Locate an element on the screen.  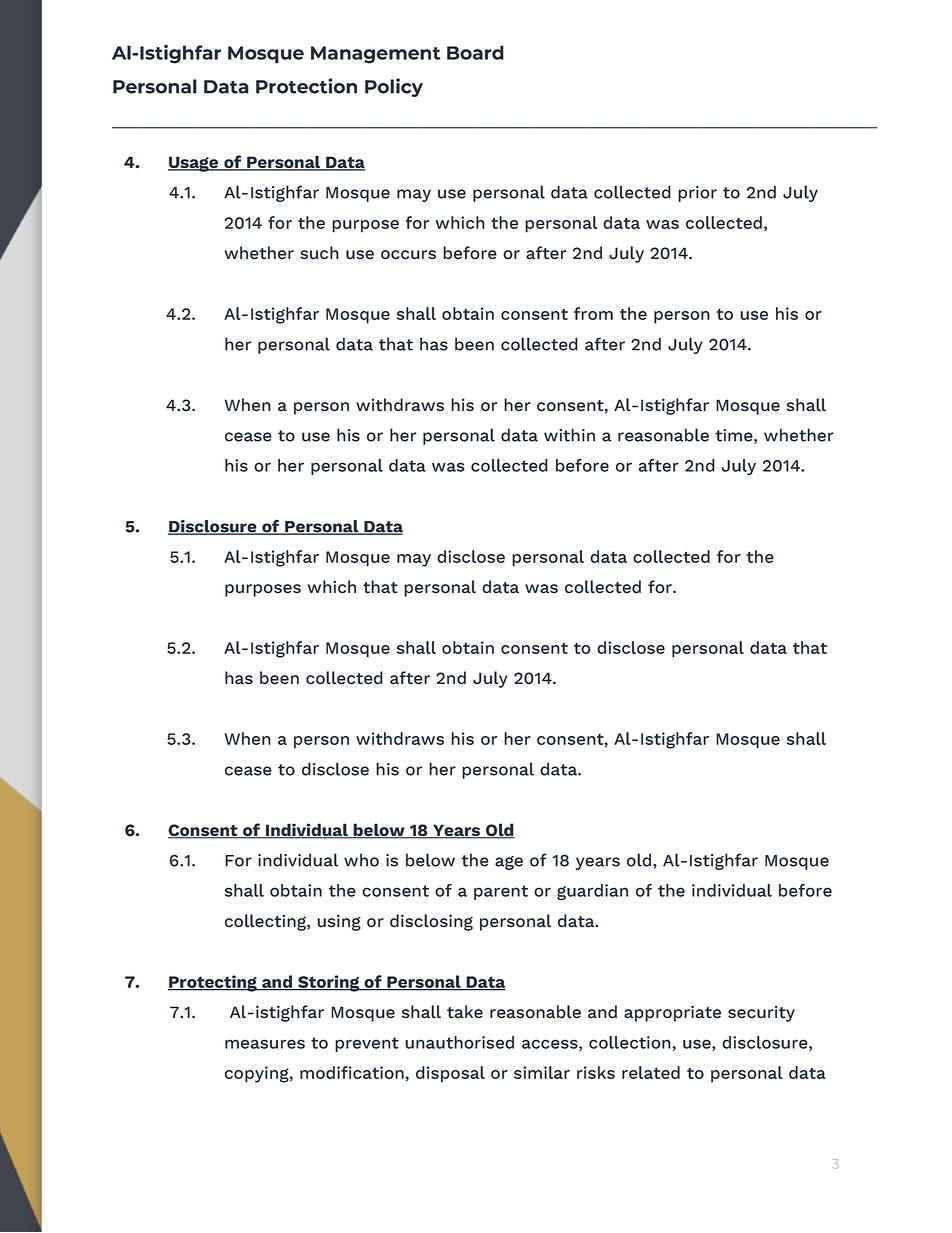
guardian is located at coordinates (592, 892).
